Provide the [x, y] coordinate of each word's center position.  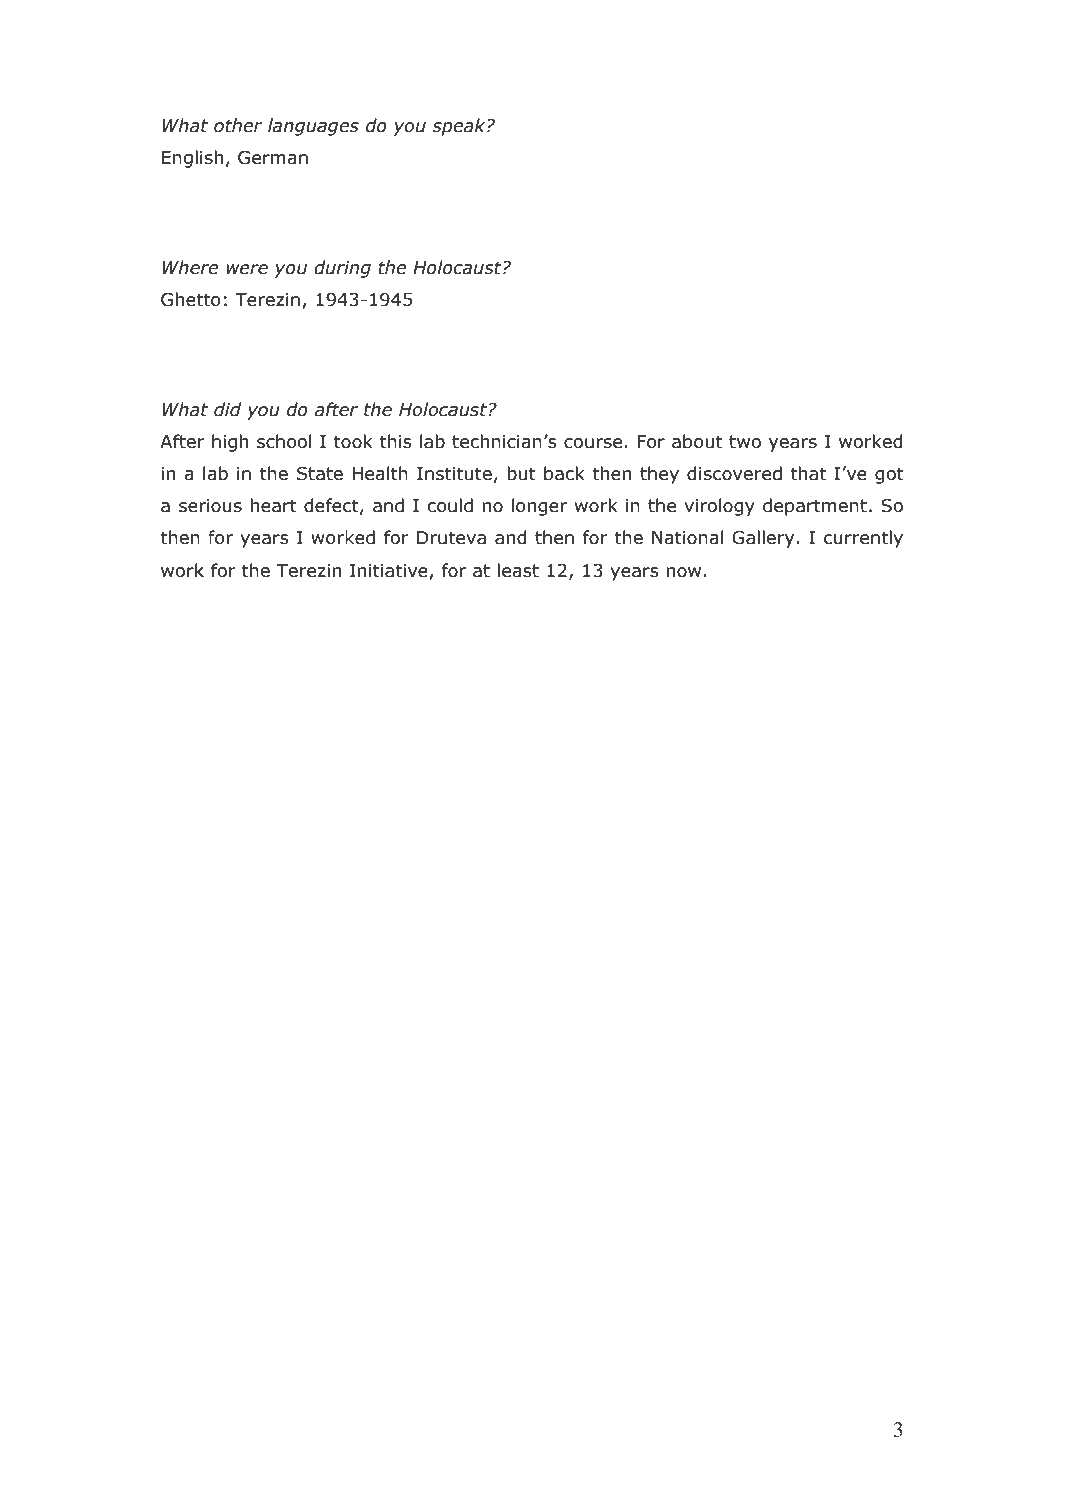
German [273, 157]
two [745, 442]
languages [313, 127]
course [593, 443]
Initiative [389, 571]
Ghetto [191, 299]
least [518, 570]
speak [460, 127]
